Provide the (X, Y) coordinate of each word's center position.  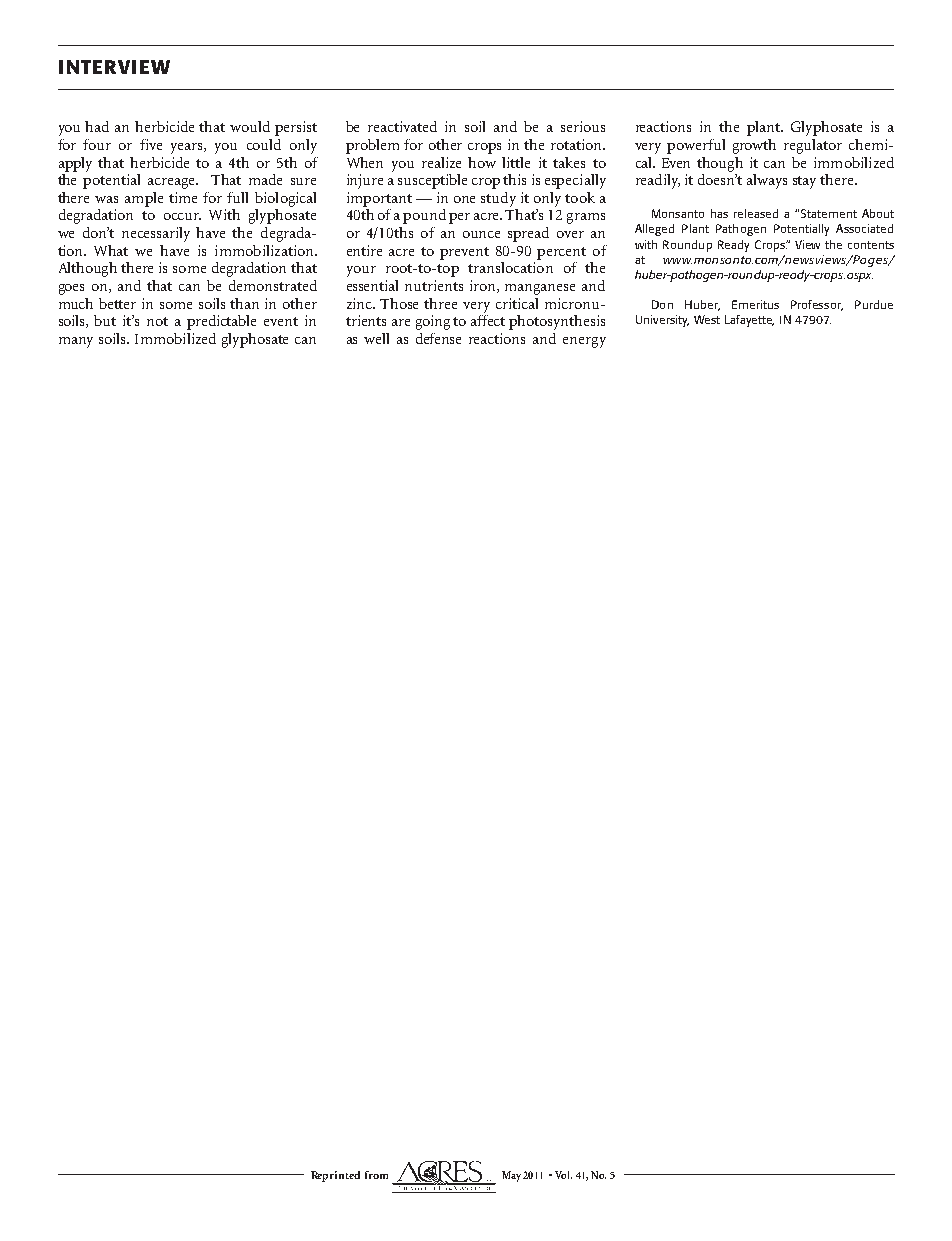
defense (438, 338)
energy (584, 342)
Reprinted (335, 1176)
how (482, 162)
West (707, 319)
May (511, 1176)
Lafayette (749, 321)
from (376, 1175)
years (188, 148)
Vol (563, 1175)
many (76, 342)
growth (754, 146)
